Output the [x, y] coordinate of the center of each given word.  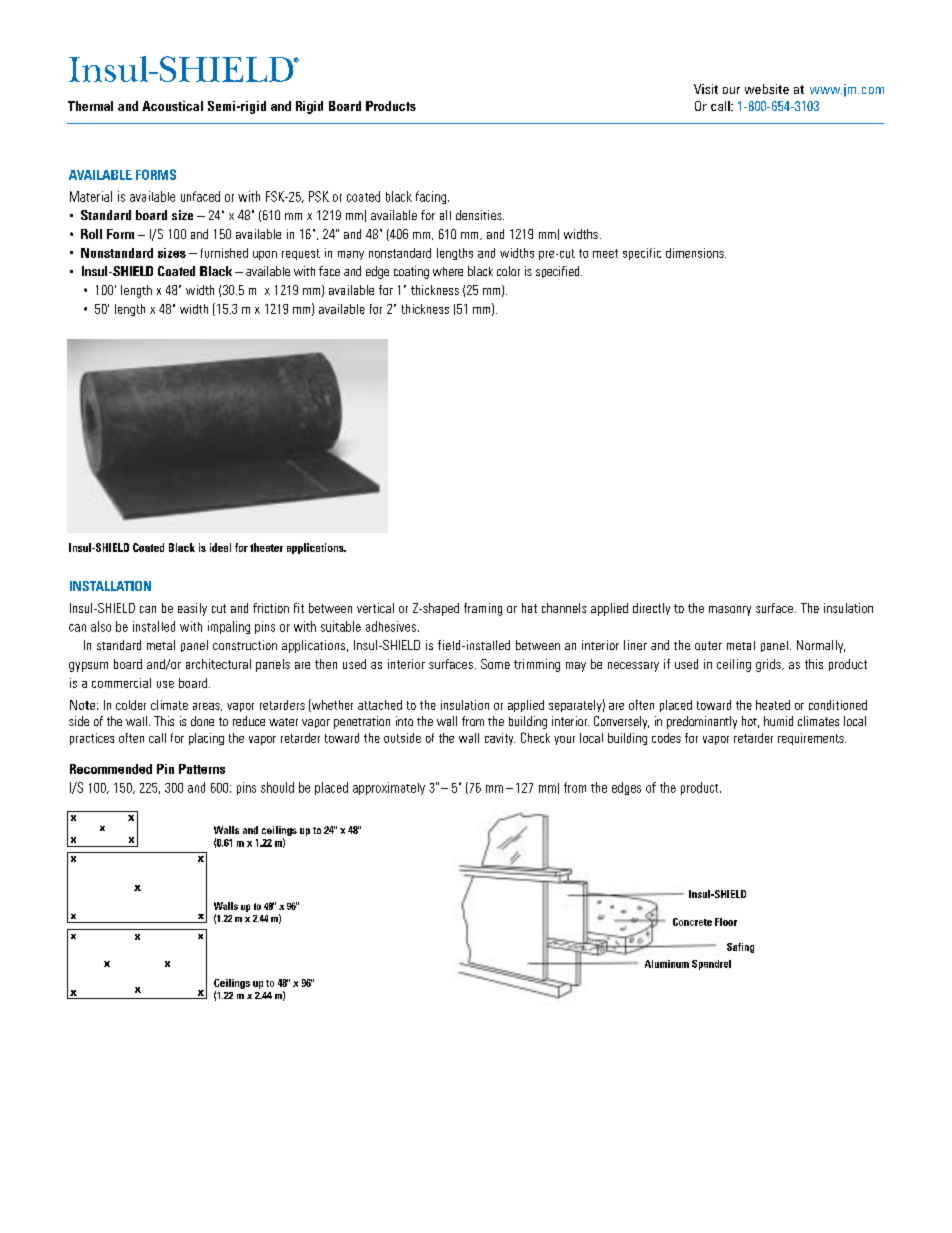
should [277, 787]
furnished [224, 253]
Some [495, 664]
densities [480, 215]
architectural [218, 664]
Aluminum [667, 964]
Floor [726, 922]
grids [769, 665]
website [767, 89]
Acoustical [172, 106]
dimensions [696, 253]
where [448, 271]
